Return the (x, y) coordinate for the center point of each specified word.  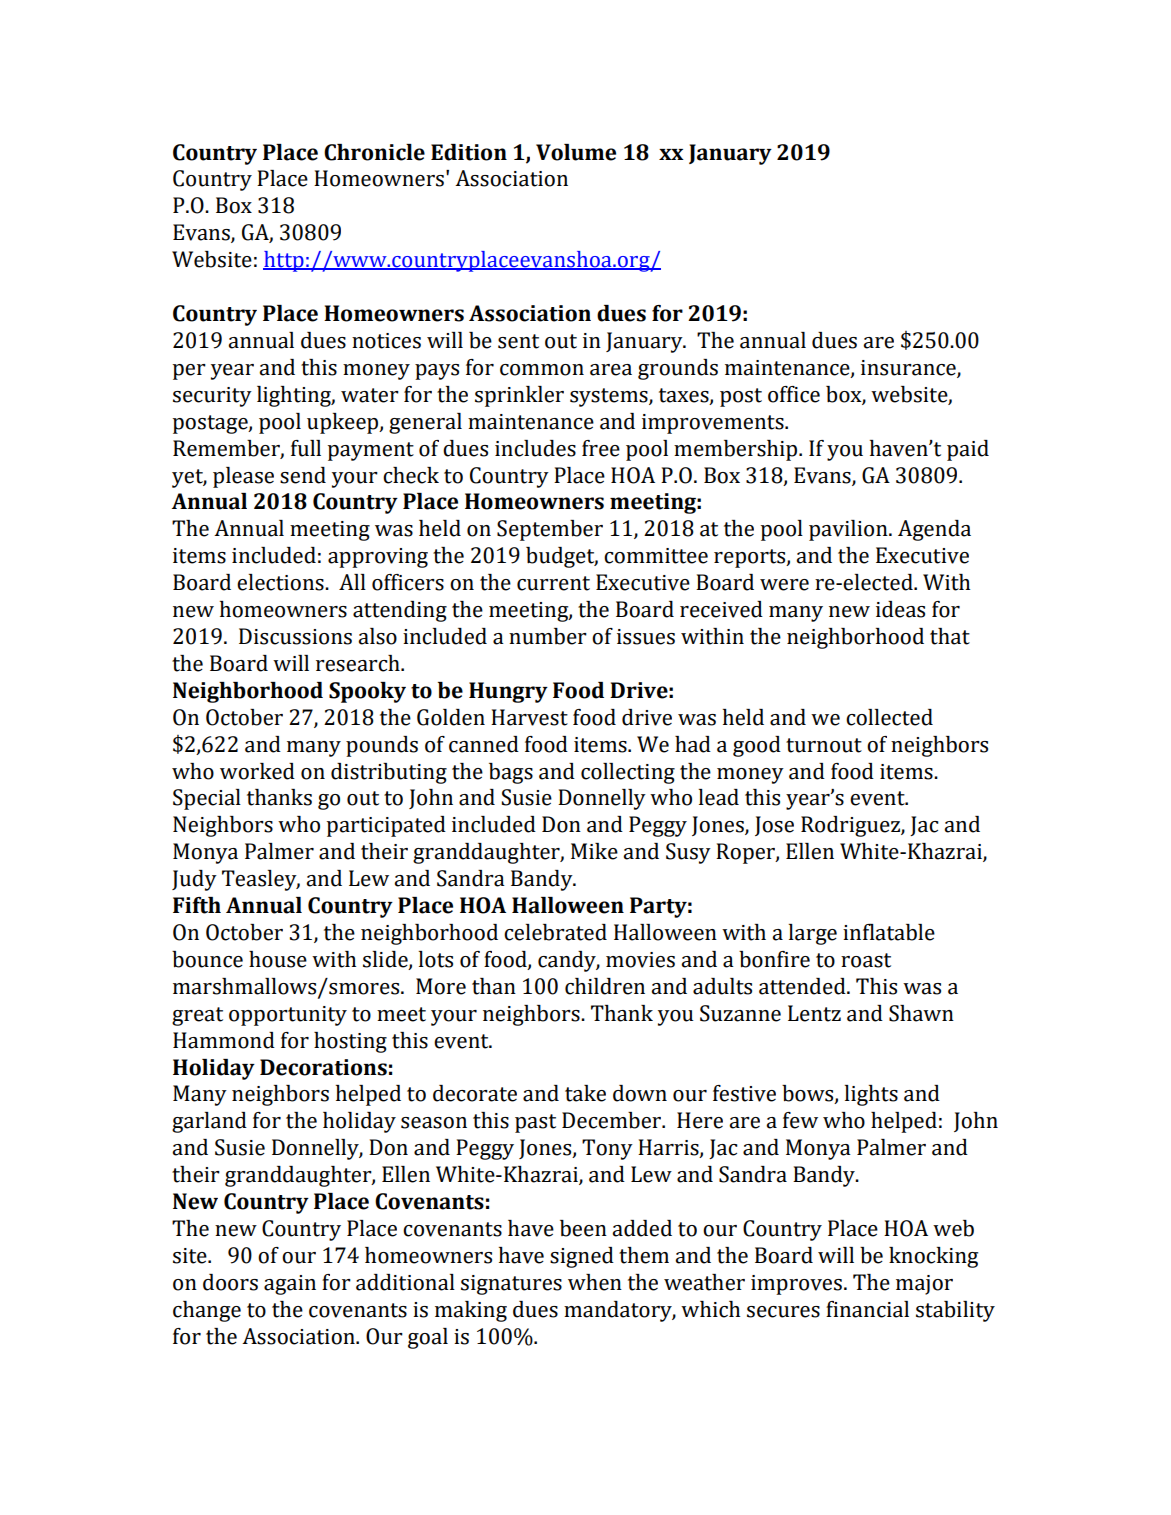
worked (257, 771)
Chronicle (374, 152)
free (601, 448)
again (290, 1285)
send (303, 475)
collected (889, 717)
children (605, 986)
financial (867, 1309)
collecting (628, 773)
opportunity (288, 1016)
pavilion (849, 530)
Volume (576, 152)
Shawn (921, 1013)
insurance (909, 368)
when (595, 1282)
